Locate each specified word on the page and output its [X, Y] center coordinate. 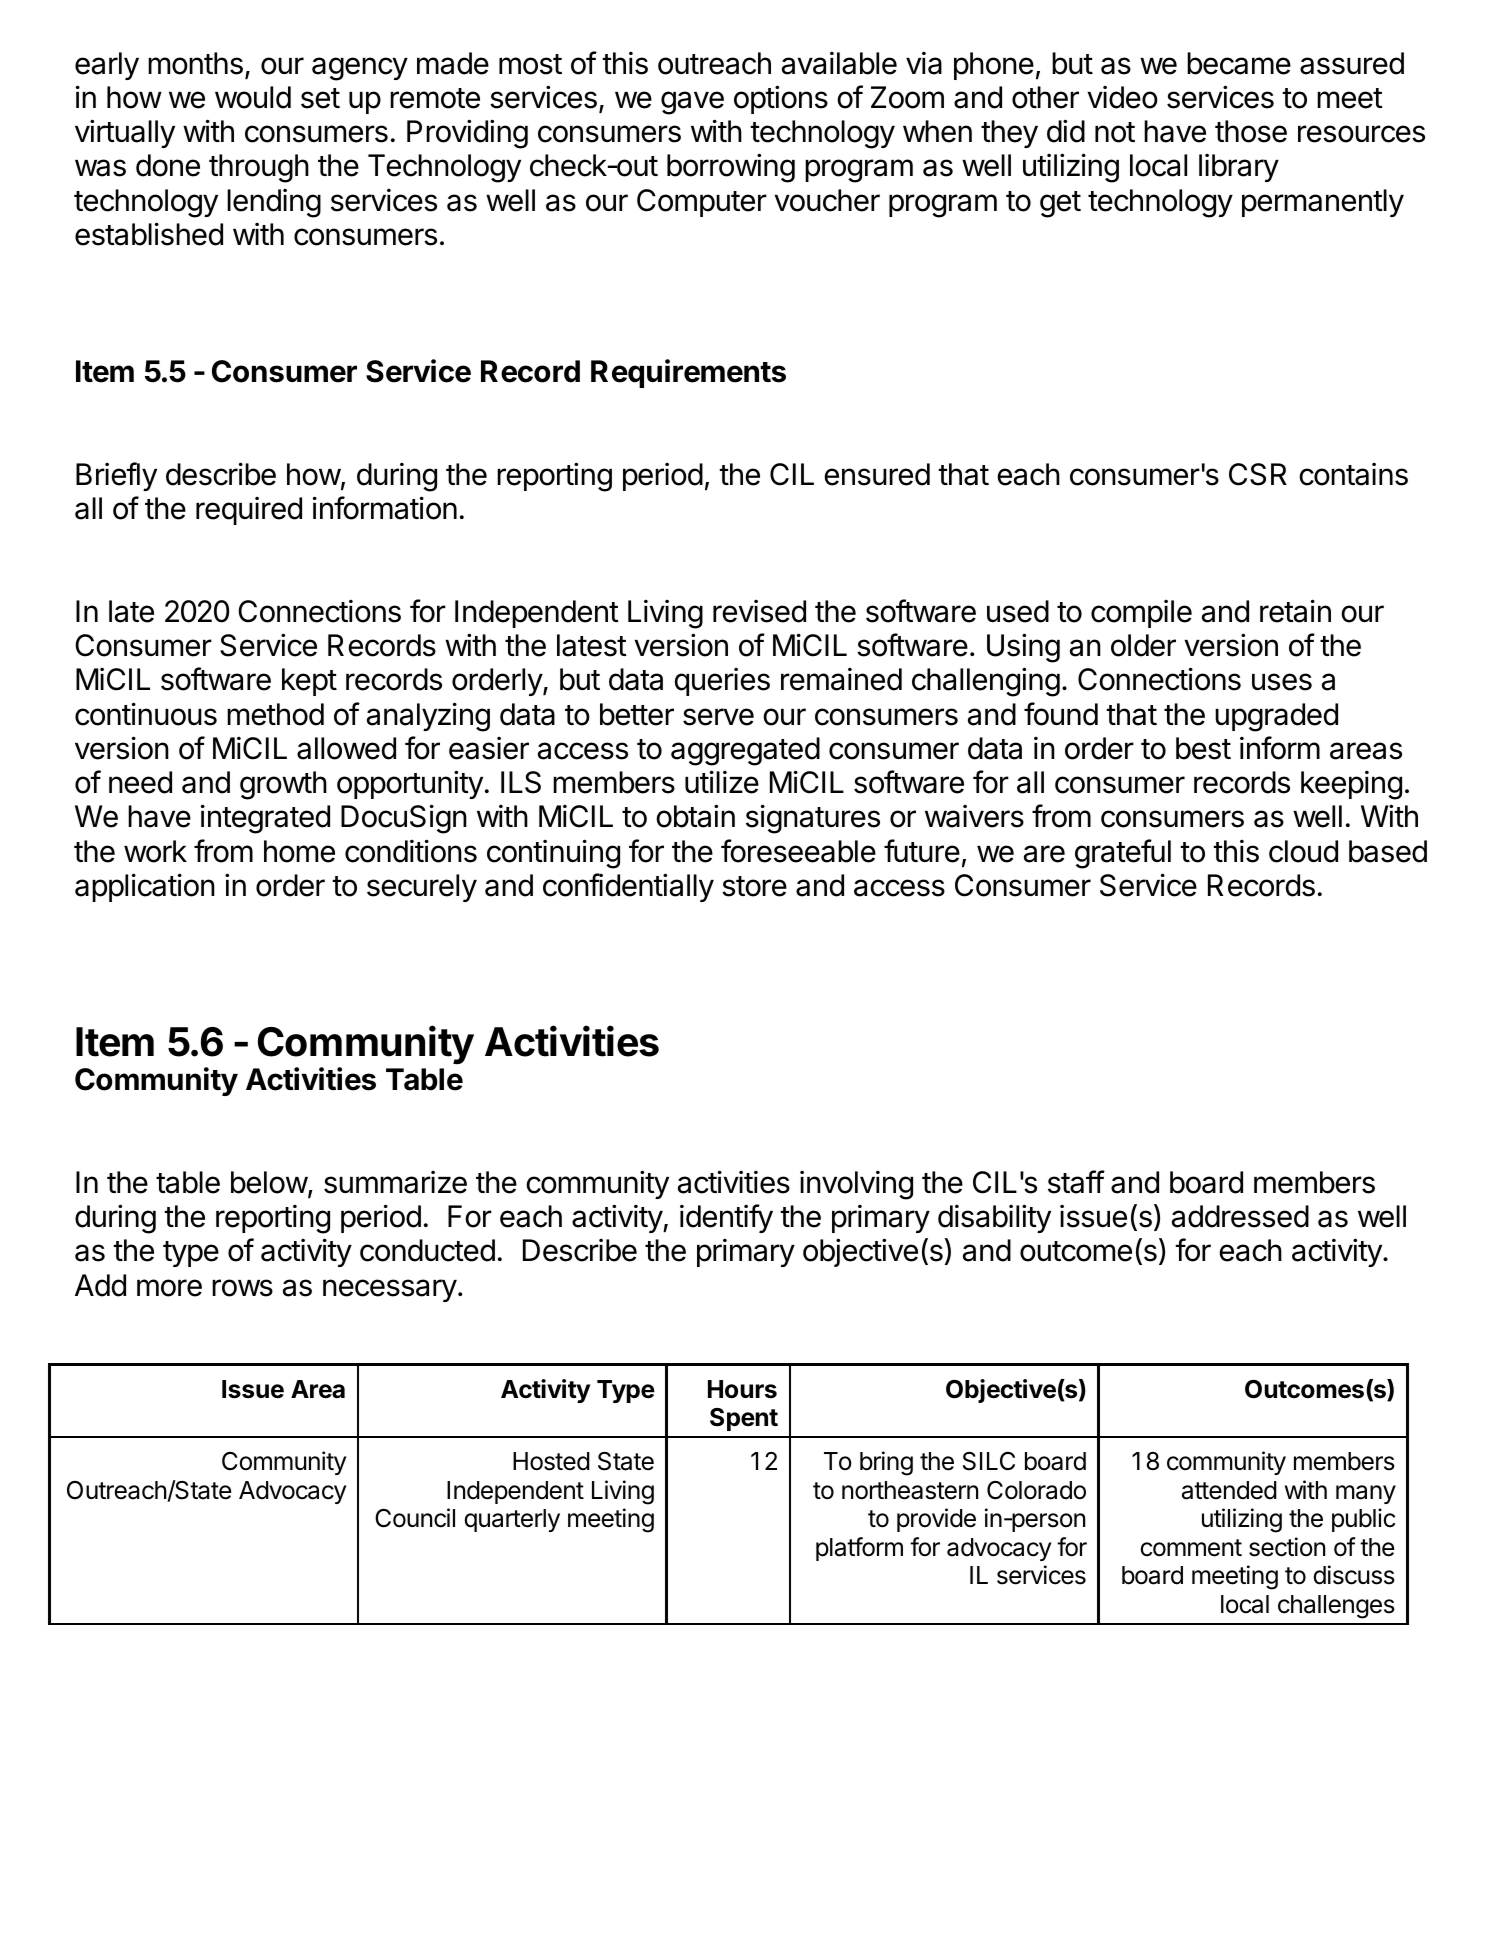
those [1251, 131]
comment [1191, 1548]
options [781, 99]
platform [859, 1549]
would [253, 97]
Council [415, 1518]
